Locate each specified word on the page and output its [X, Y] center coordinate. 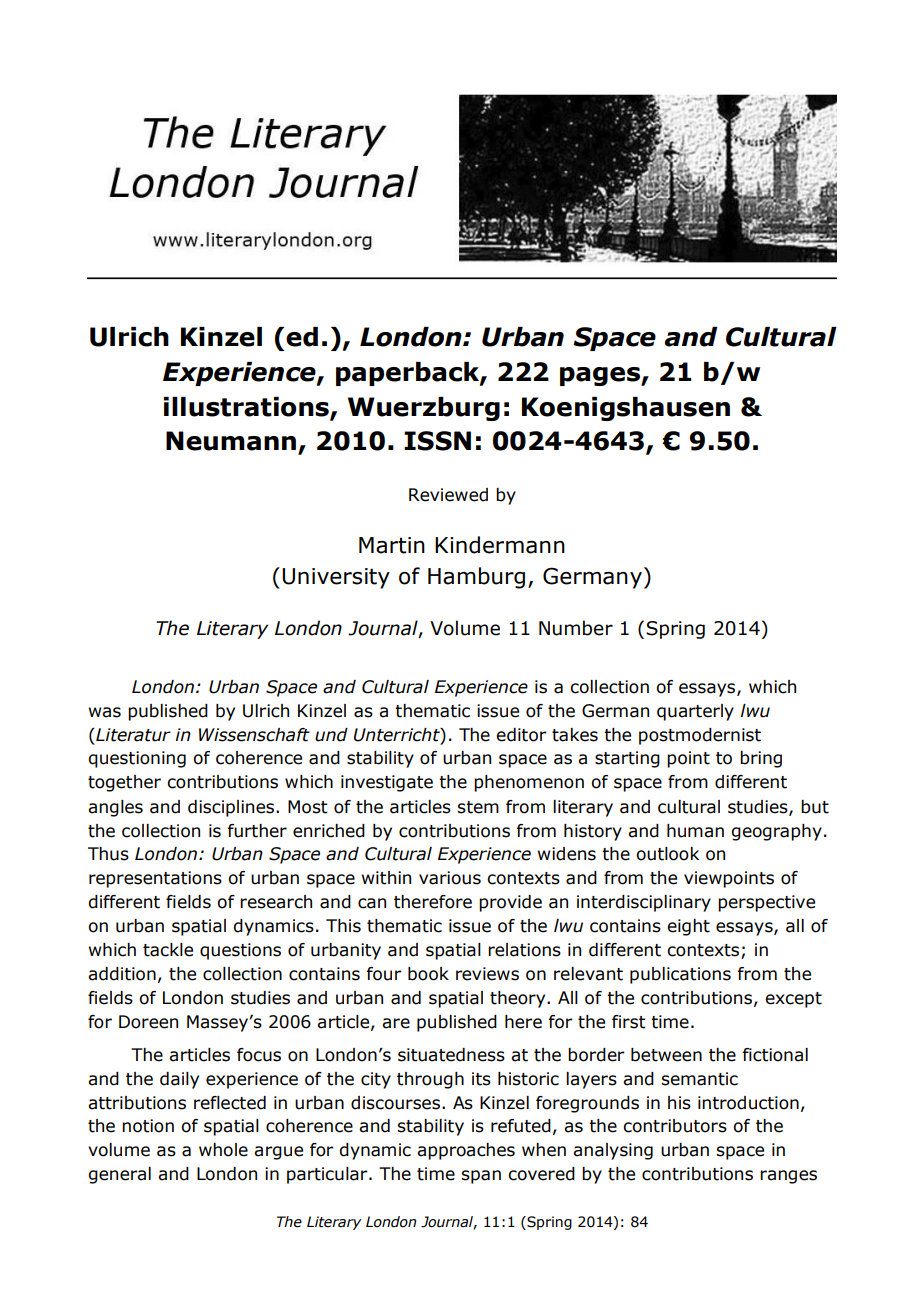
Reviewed [448, 495]
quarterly [695, 712]
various [450, 878]
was [105, 712]
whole [223, 1150]
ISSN [437, 441]
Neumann [231, 441]
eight [688, 927]
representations [155, 879]
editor [521, 735]
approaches [466, 1151]
